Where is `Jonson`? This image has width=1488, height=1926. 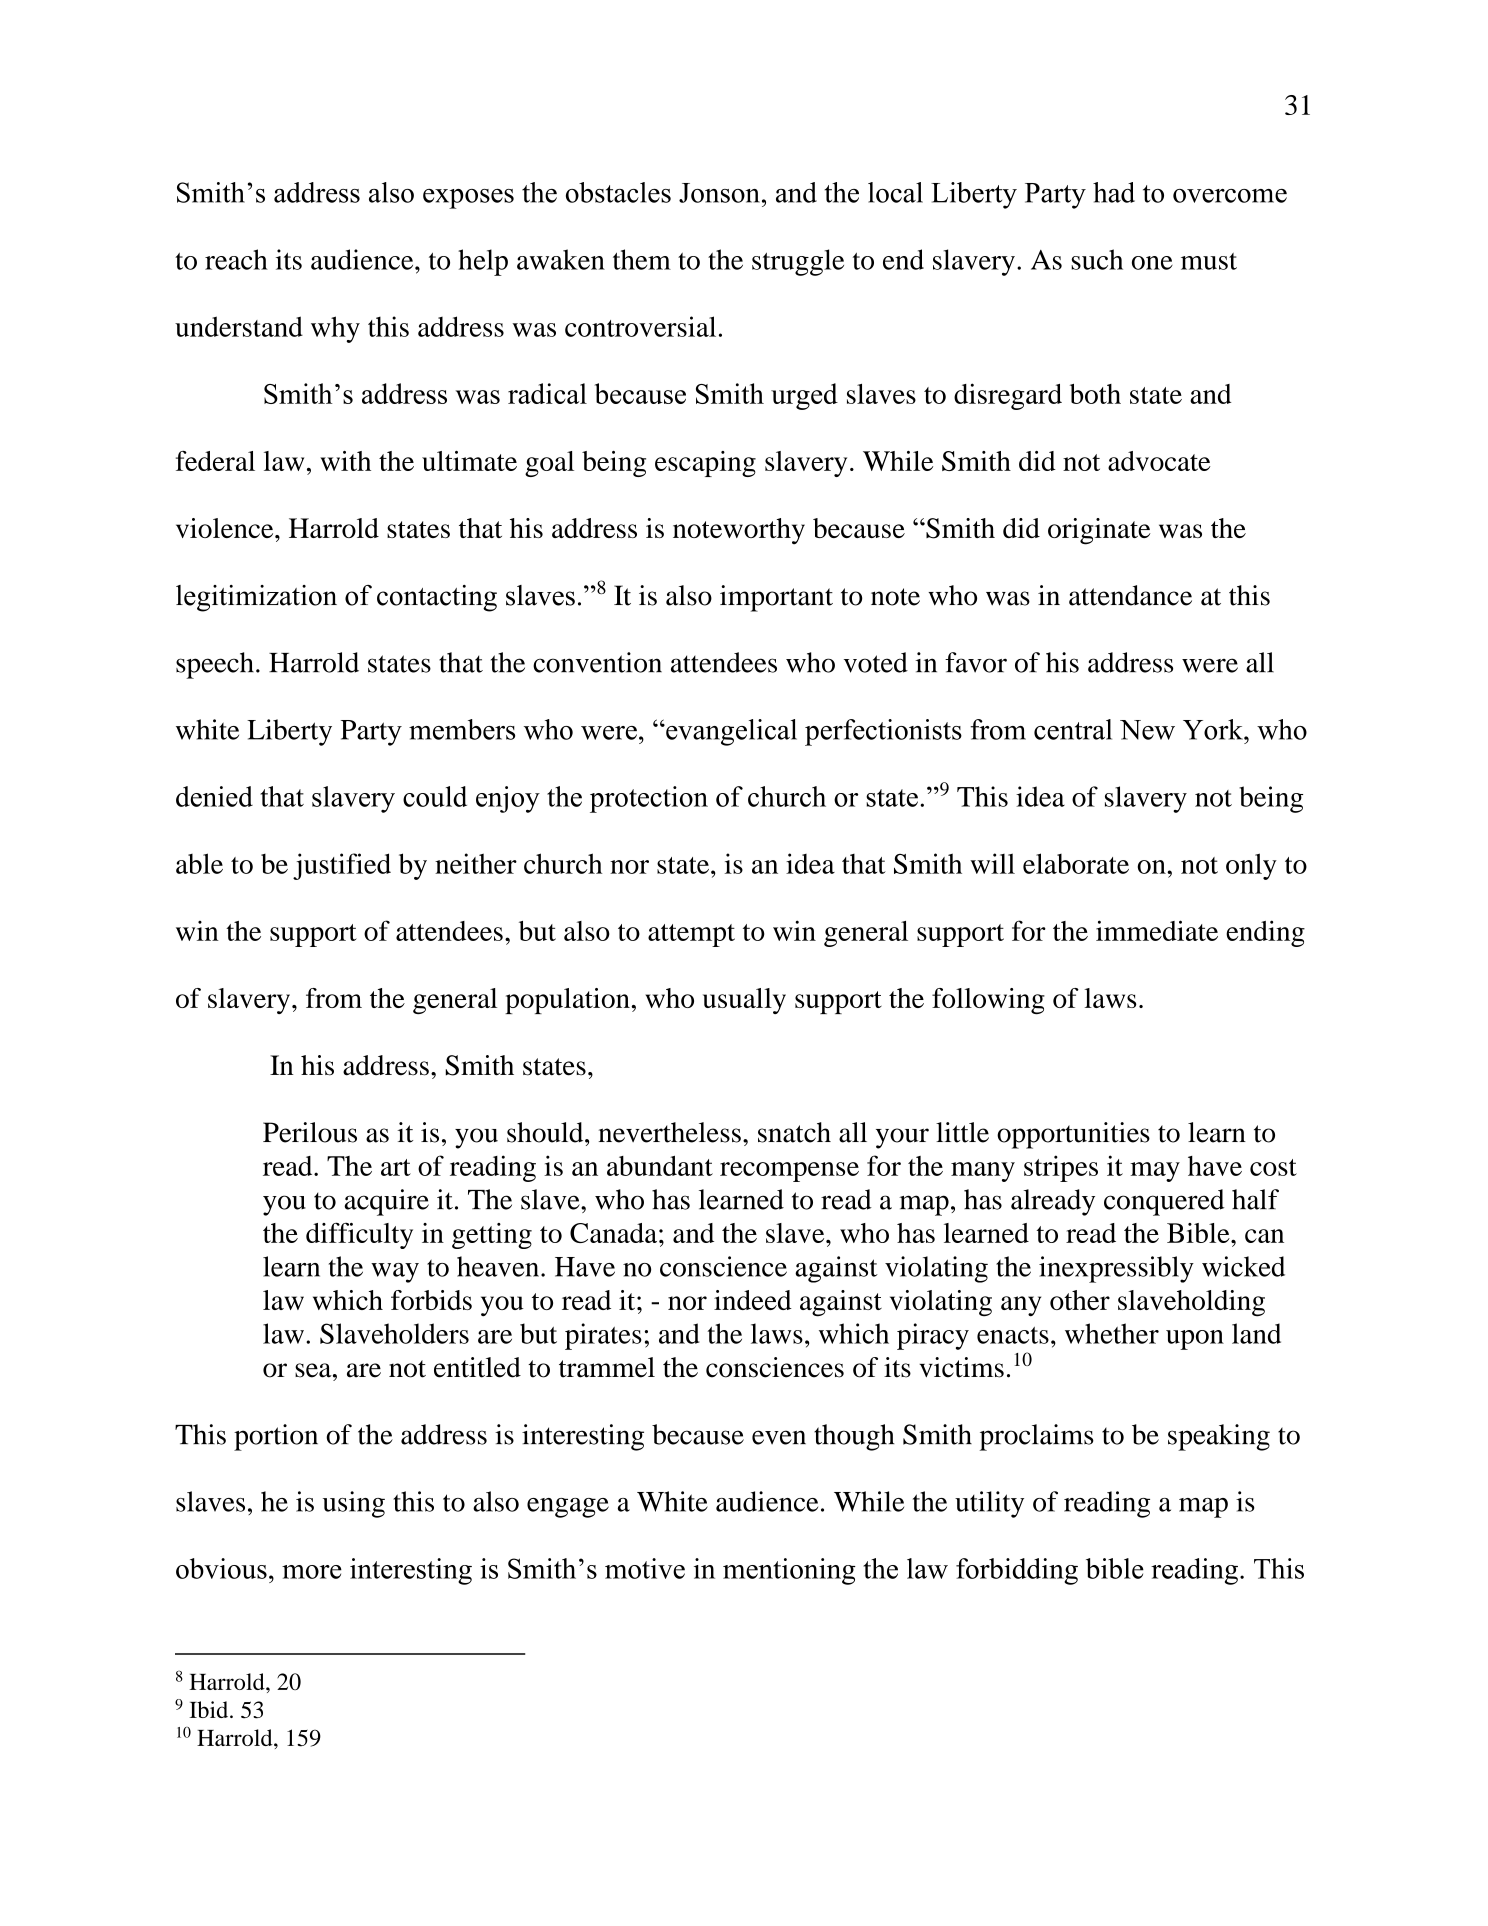 Jonson is located at coordinates (719, 193).
